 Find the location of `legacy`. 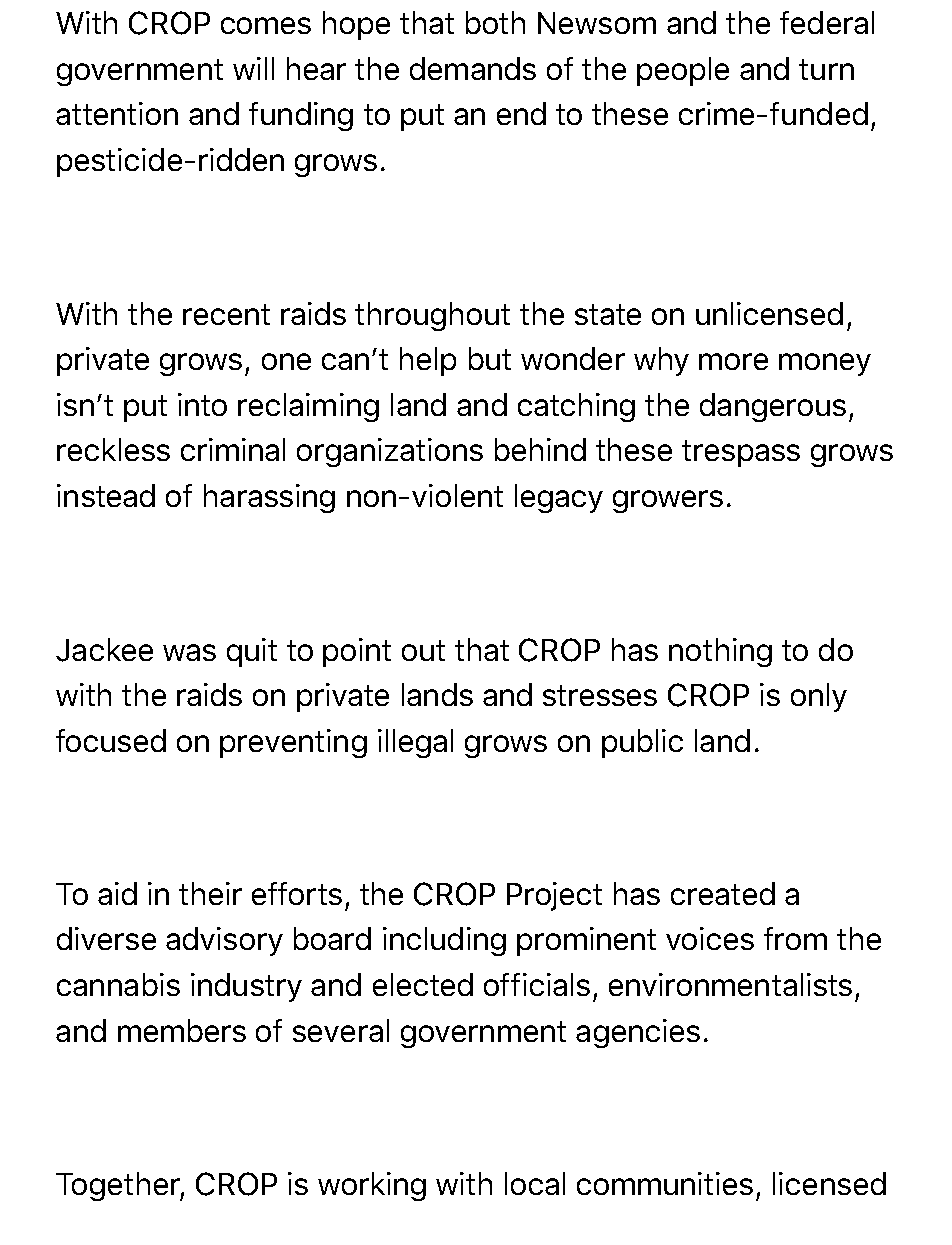

legacy is located at coordinates (559, 498).
